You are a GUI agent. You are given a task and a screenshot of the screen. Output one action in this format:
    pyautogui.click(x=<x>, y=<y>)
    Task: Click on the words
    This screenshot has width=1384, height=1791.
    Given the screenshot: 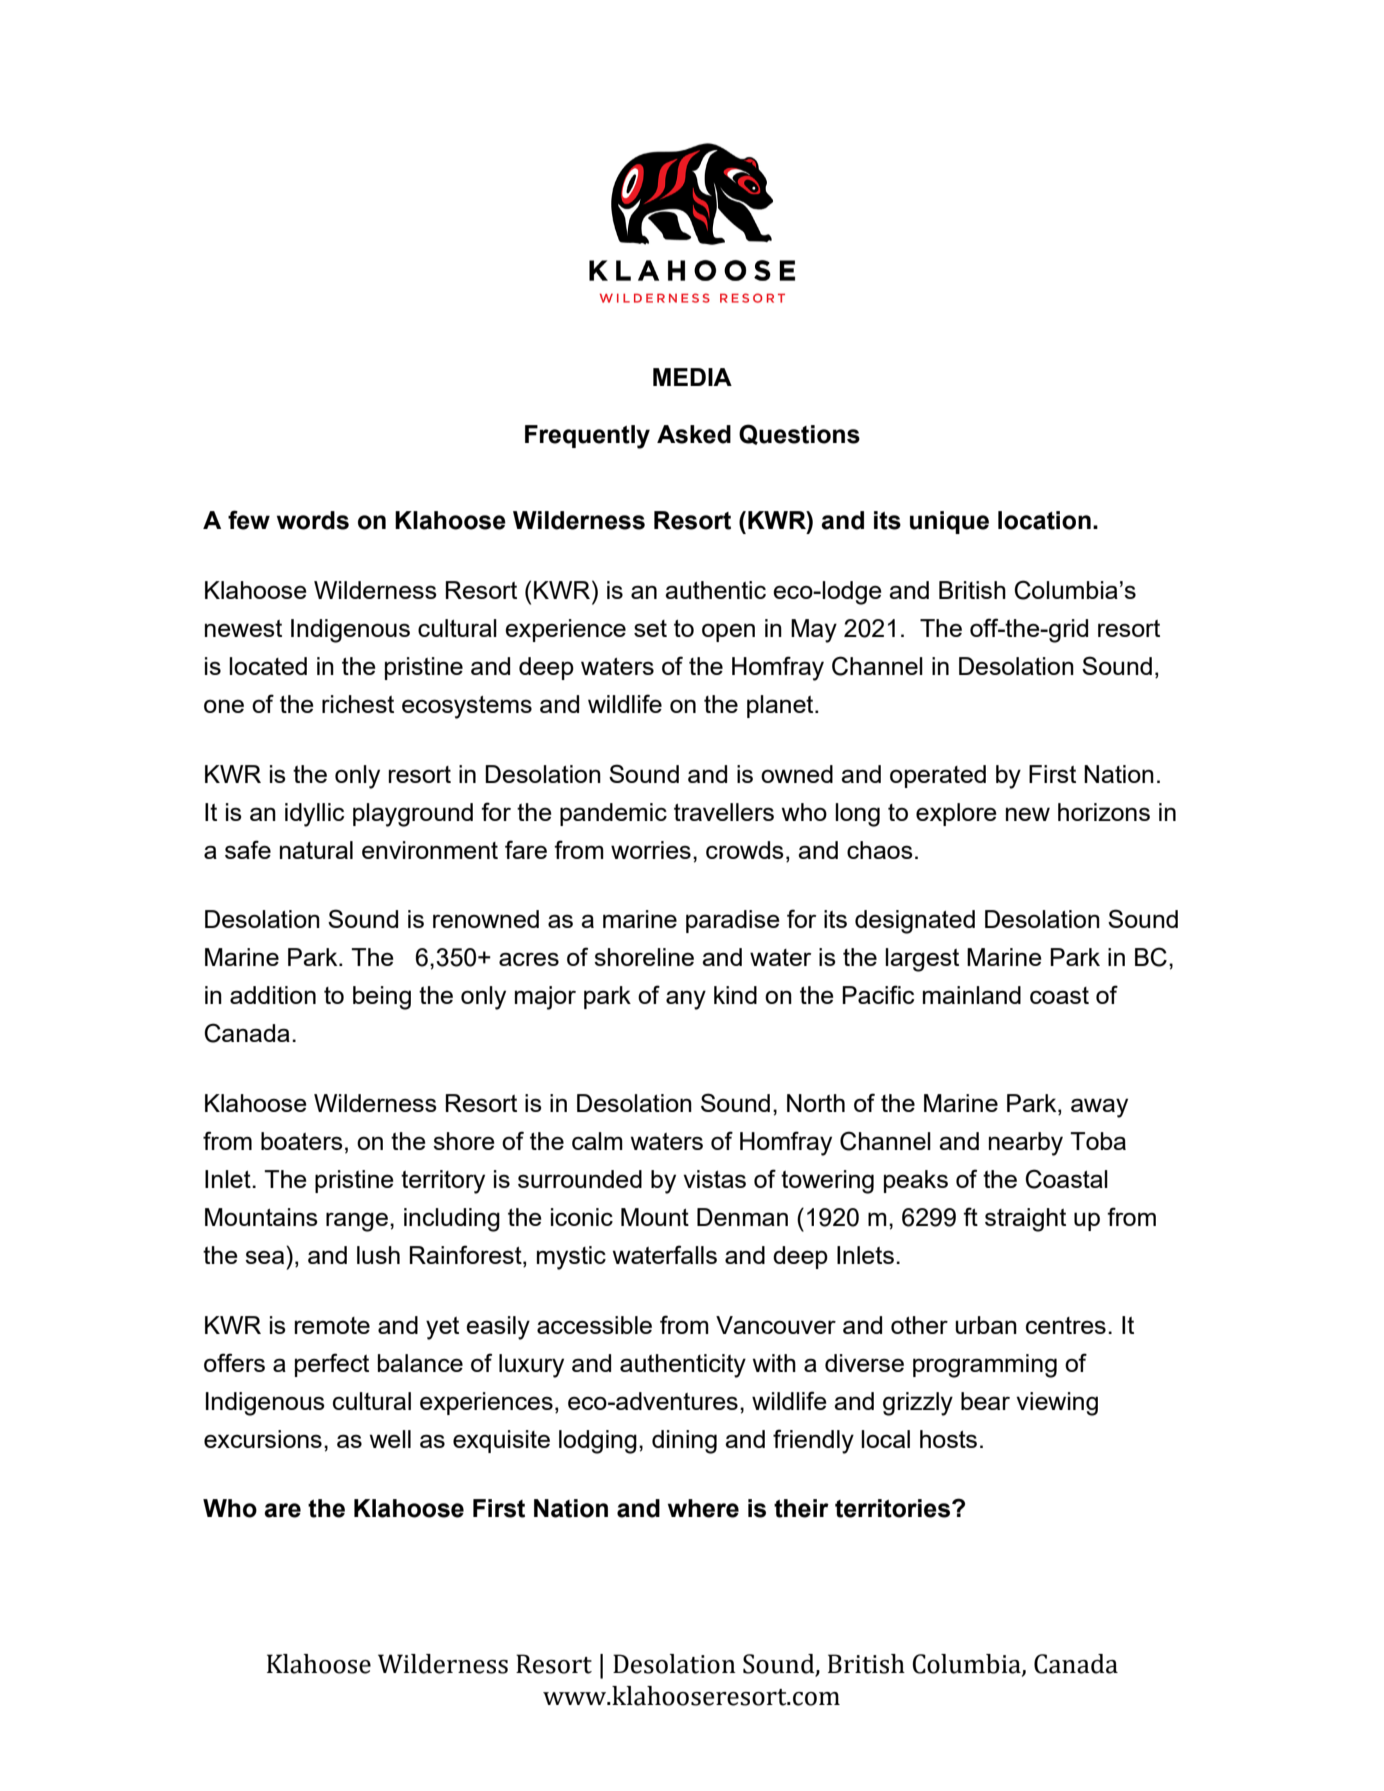 What is the action you would take?
    pyautogui.click(x=313, y=520)
